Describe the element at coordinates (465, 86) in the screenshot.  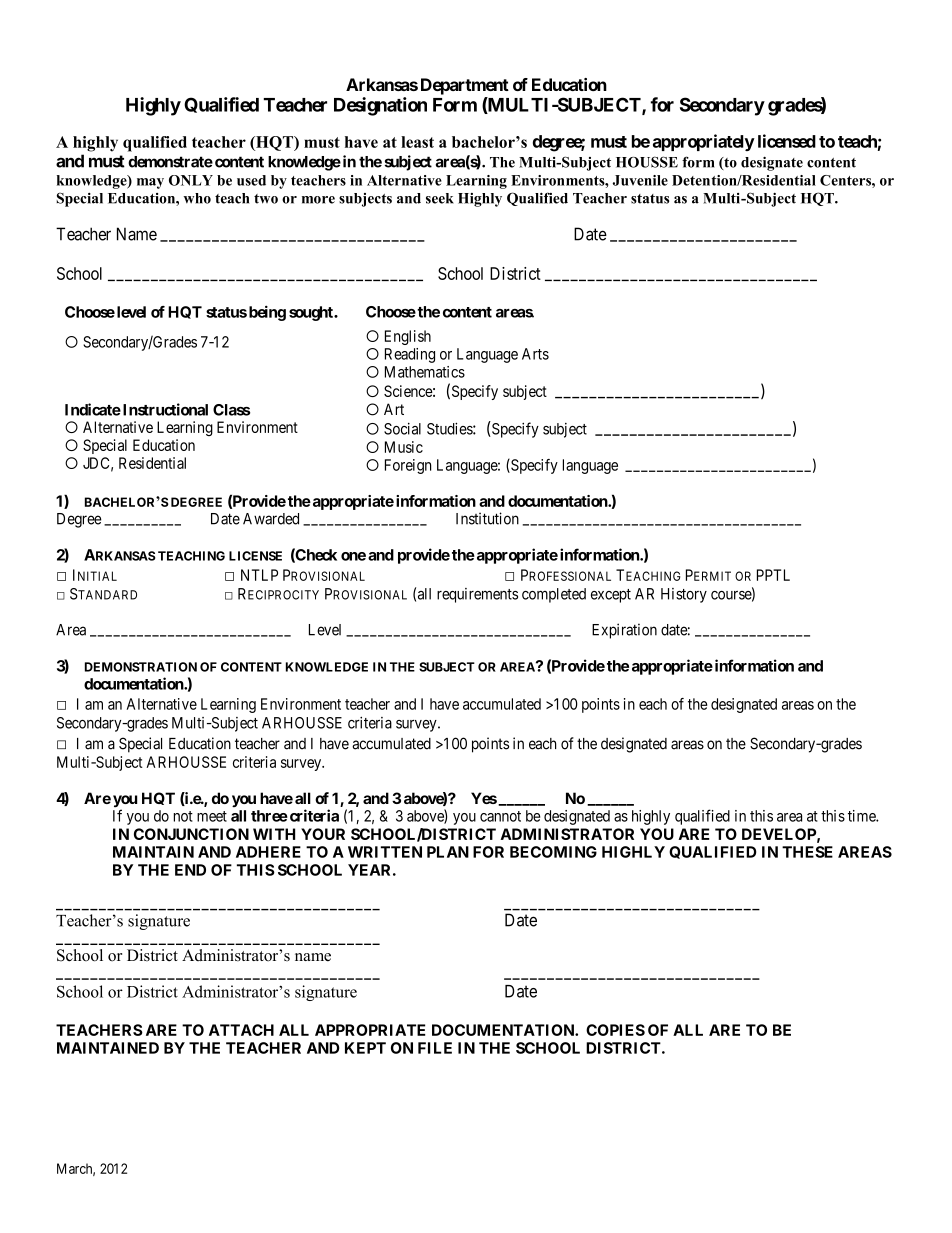
I see `Department` at that location.
